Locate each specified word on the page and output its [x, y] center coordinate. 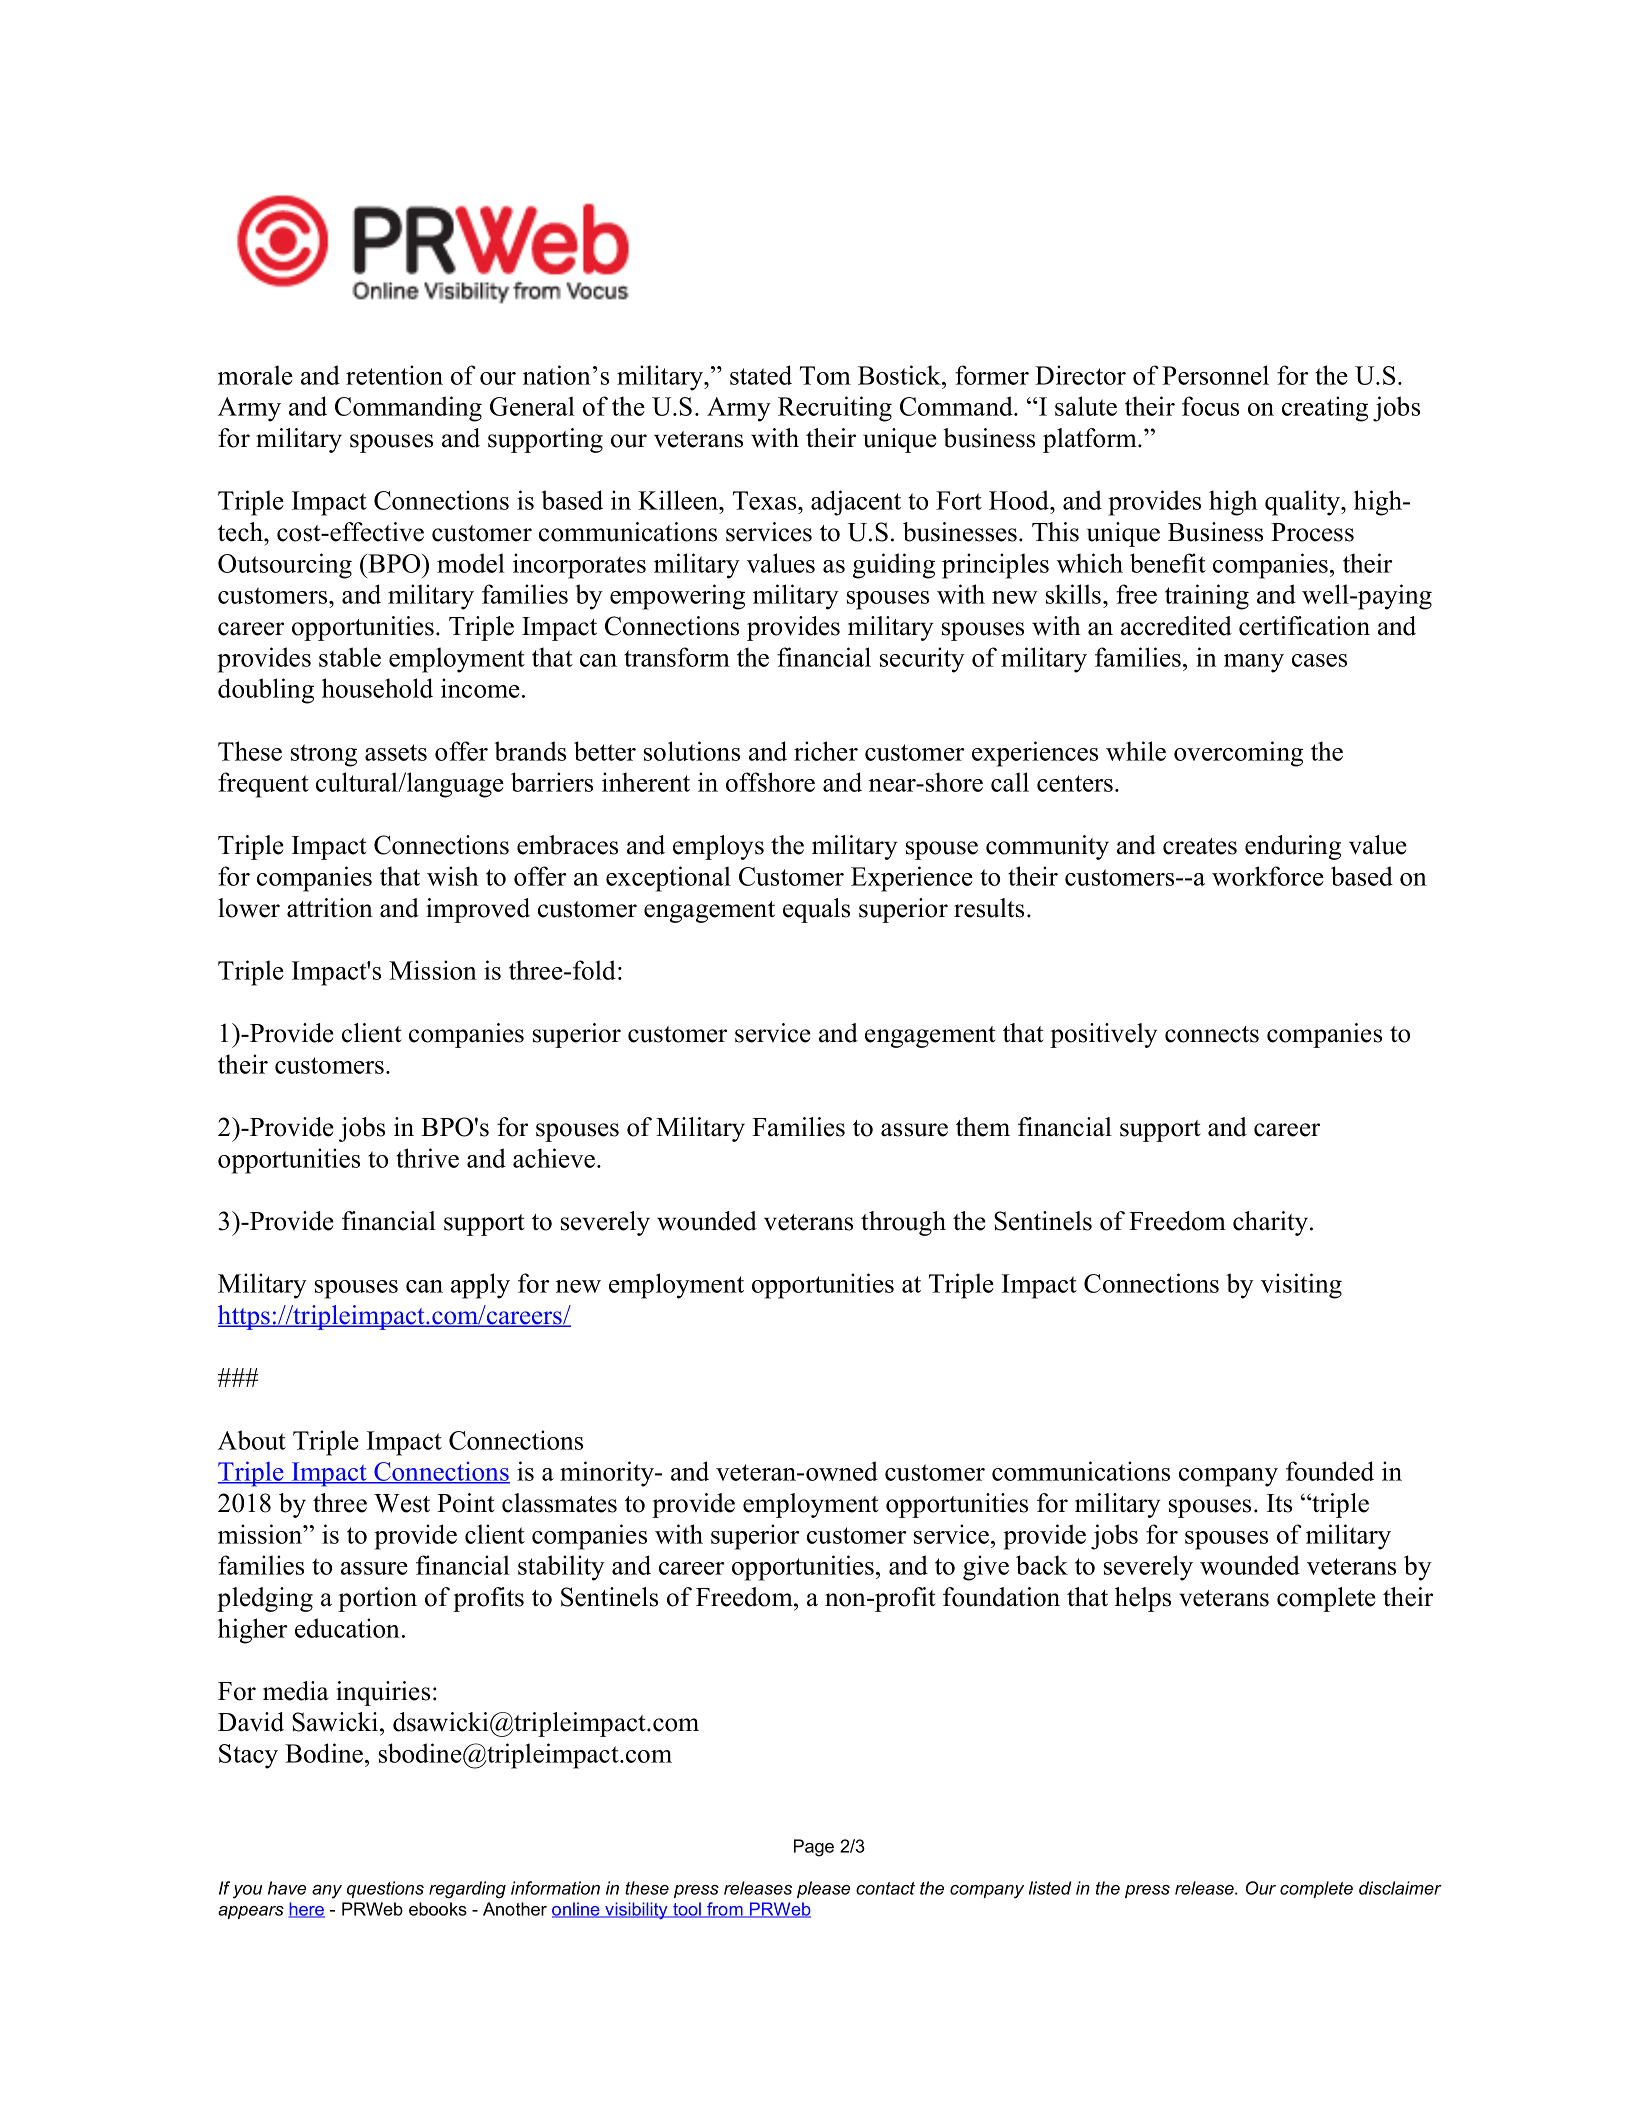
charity [1272, 1223]
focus [1210, 406]
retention [394, 375]
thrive [427, 1158]
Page [814, 1848]
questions [385, 1889]
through [903, 1223]
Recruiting [835, 409]
